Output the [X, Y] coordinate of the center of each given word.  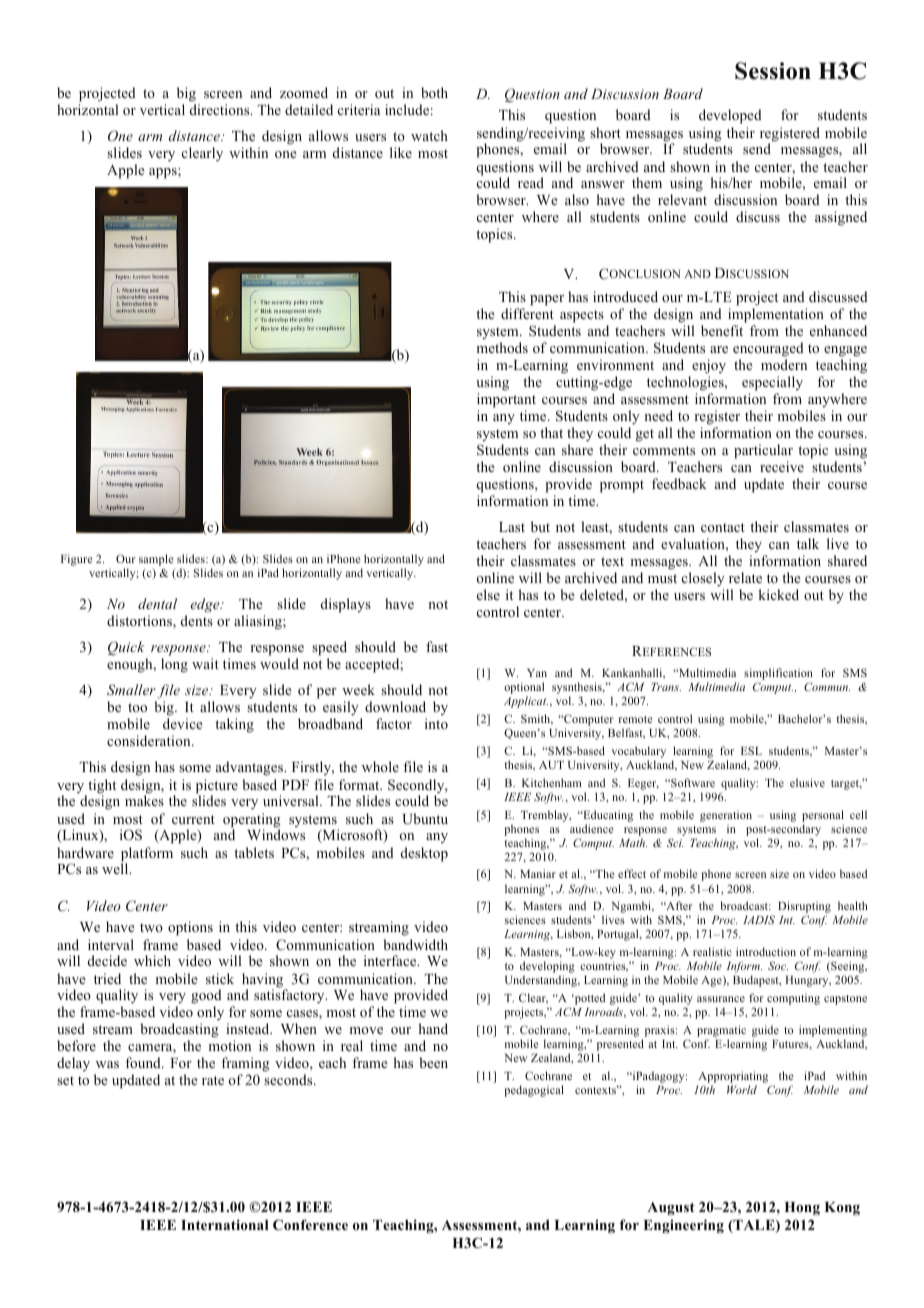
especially [772, 383]
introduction [766, 951]
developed [730, 116]
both [434, 92]
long [174, 665]
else [488, 594]
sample [156, 560]
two [151, 927]
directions [221, 109]
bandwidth [415, 944]
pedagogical [534, 1091]
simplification [778, 675]
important [506, 400]
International [224, 1224]
